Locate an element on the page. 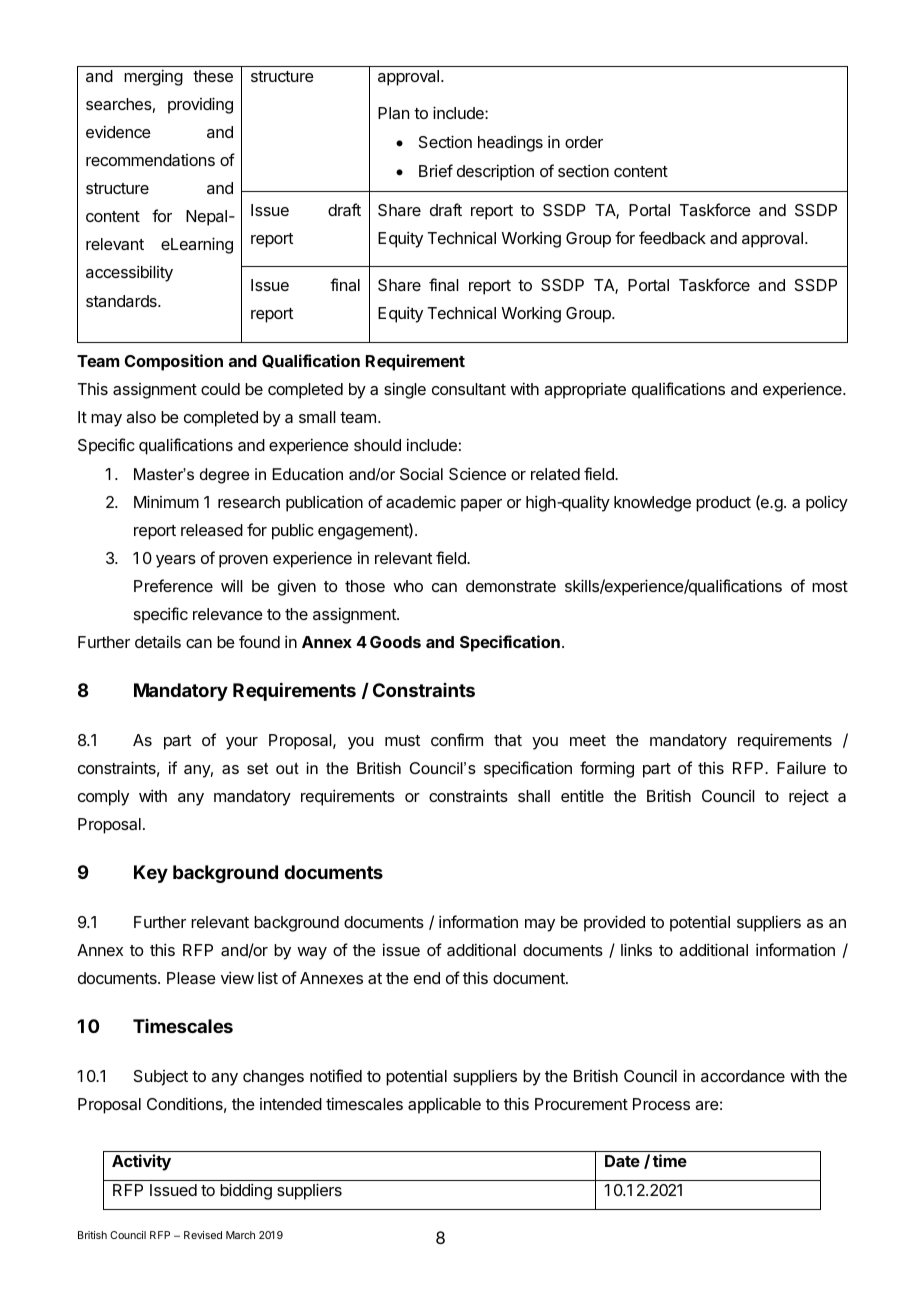 This document has height=1307, width=924. headings is located at coordinates (510, 144).
